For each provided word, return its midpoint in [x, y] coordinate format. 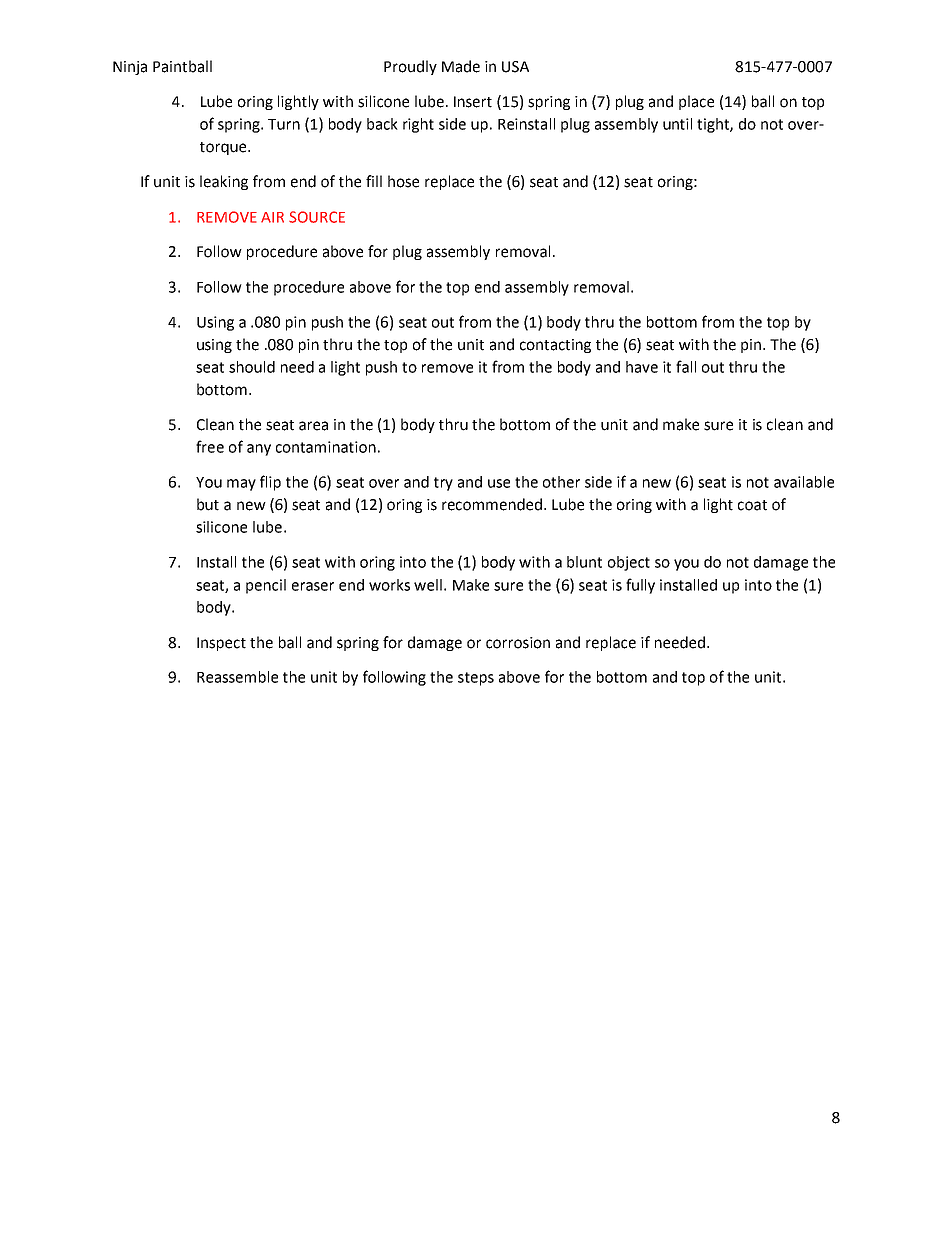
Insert [473, 102]
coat [752, 505]
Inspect [221, 644]
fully [640, 586]
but [208, 504]
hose [403, 181]
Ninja [130, 68]
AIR [272, 217]
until [677, 124]
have [642, 367]
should [252, 367]
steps [476, 679]
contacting [555, 346]
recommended [493, 504]
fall [686, 366]
